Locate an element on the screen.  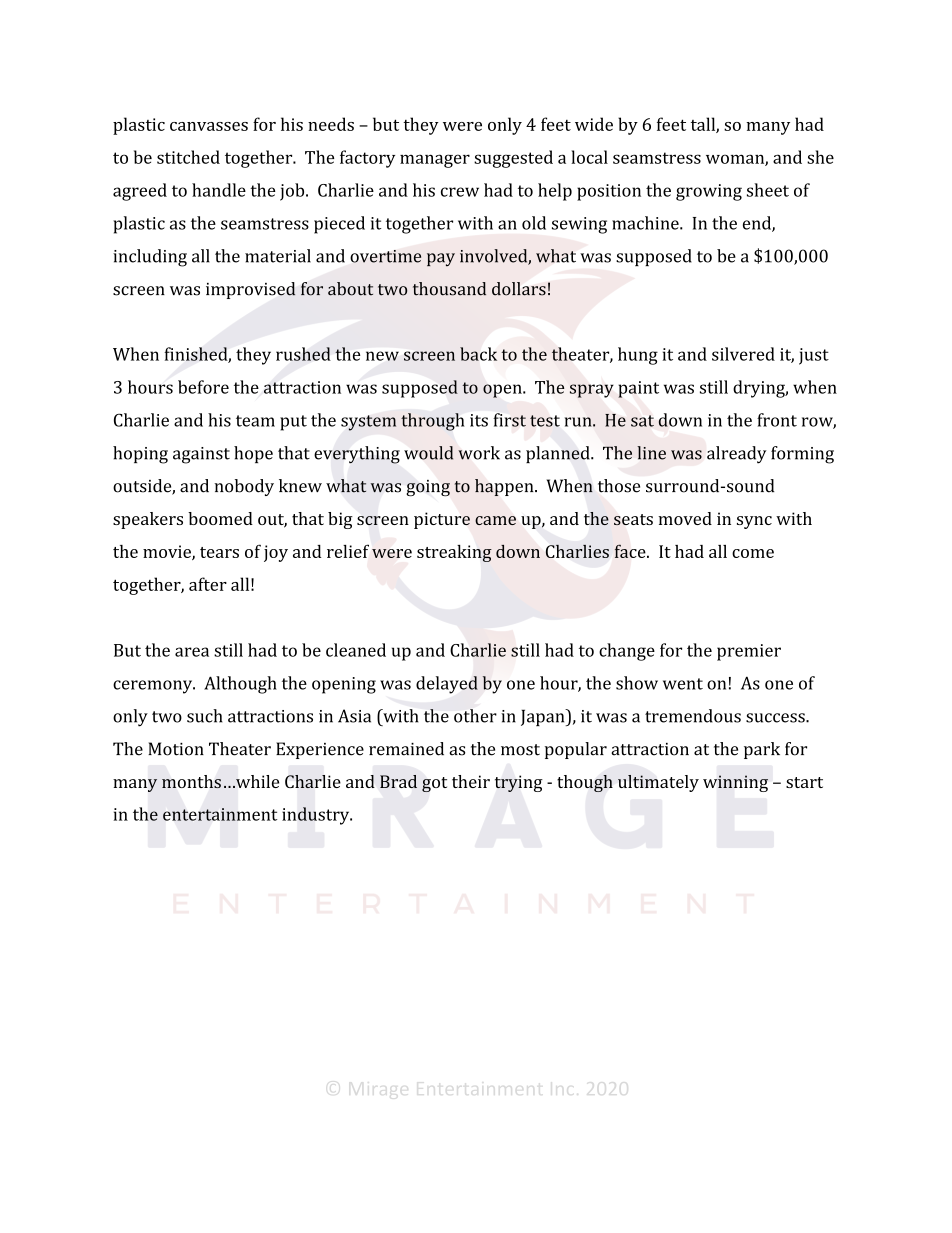
silvered is located at coordinates (743, 354).
